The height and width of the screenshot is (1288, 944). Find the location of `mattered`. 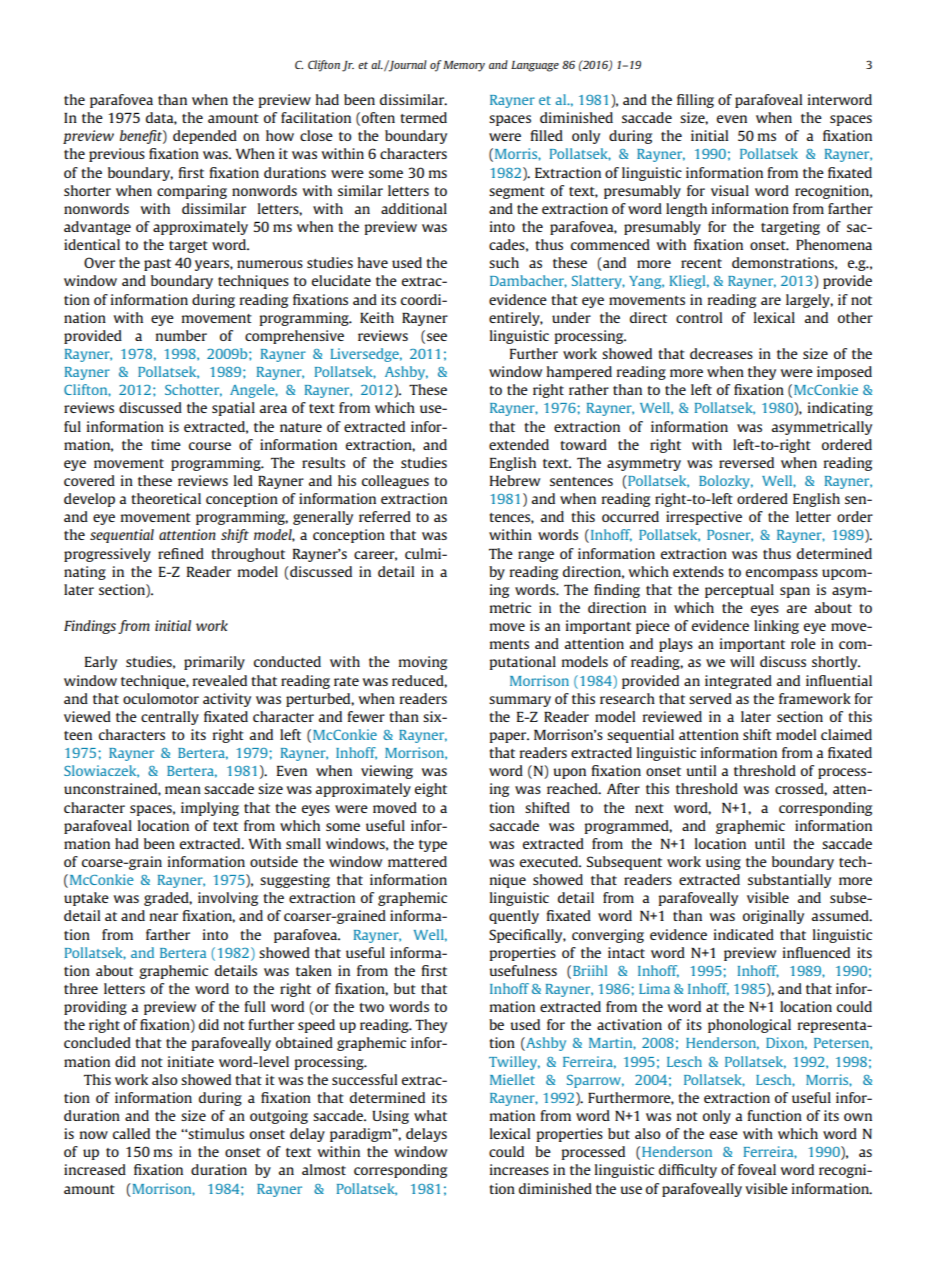

mattered is located at coordinates (417, 861).
